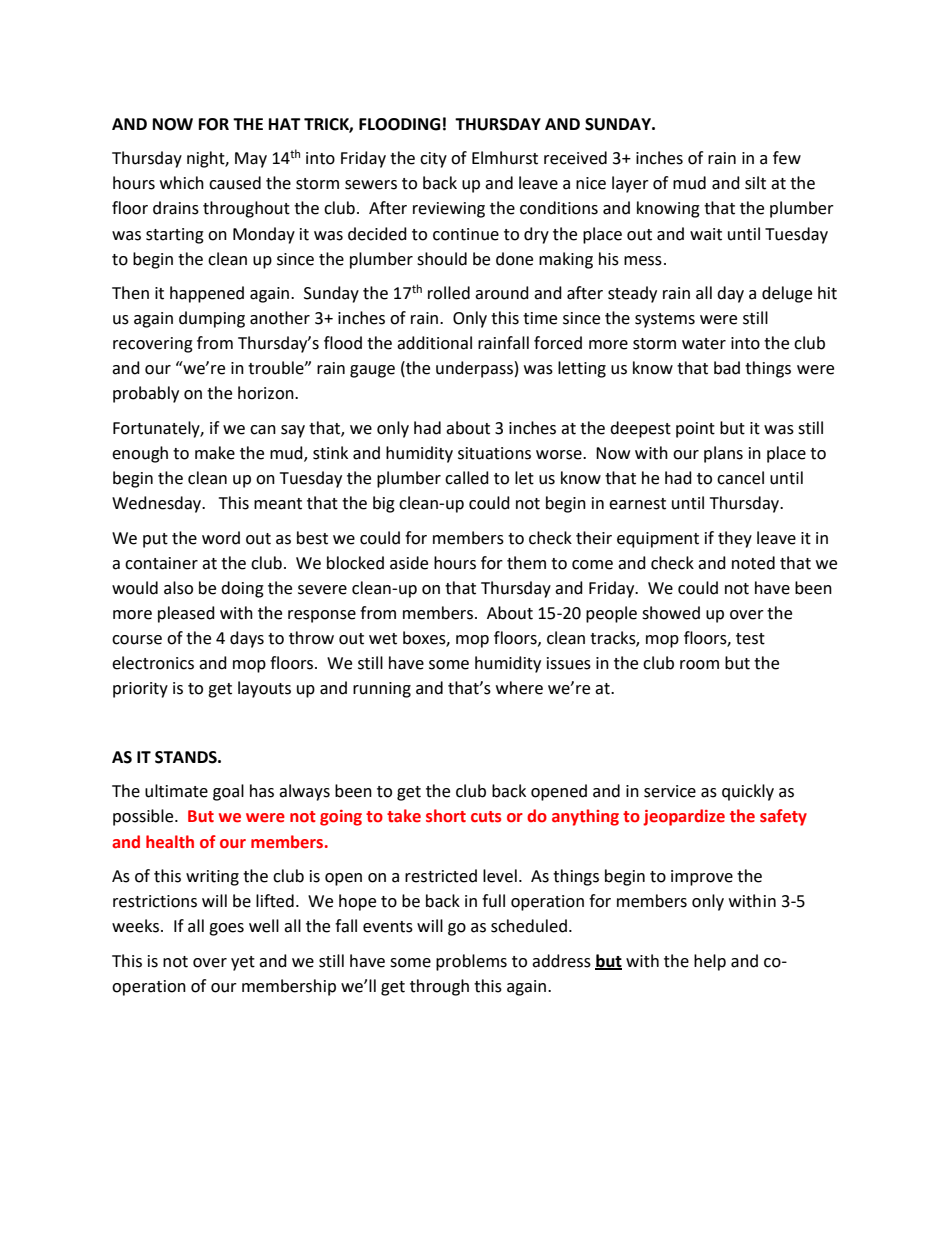 Image resolution: width=952 pixels, height=1233 pixels. I want to click on caused, so click(235, 183).
